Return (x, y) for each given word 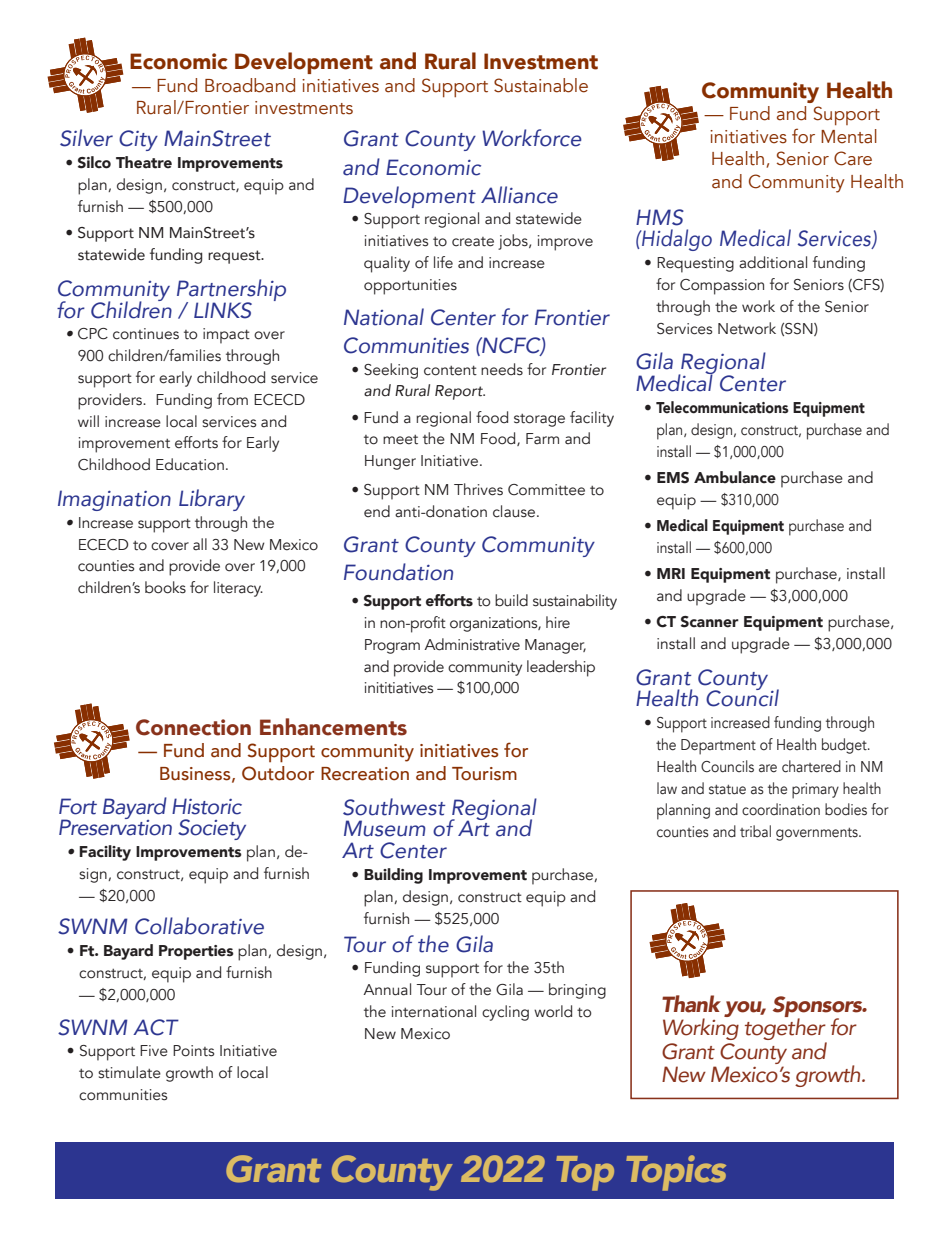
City (138, 140)
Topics (676, 1173)
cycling (505, 1013)
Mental (849, 136)
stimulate (129, 1072)
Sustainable (541, 85)
